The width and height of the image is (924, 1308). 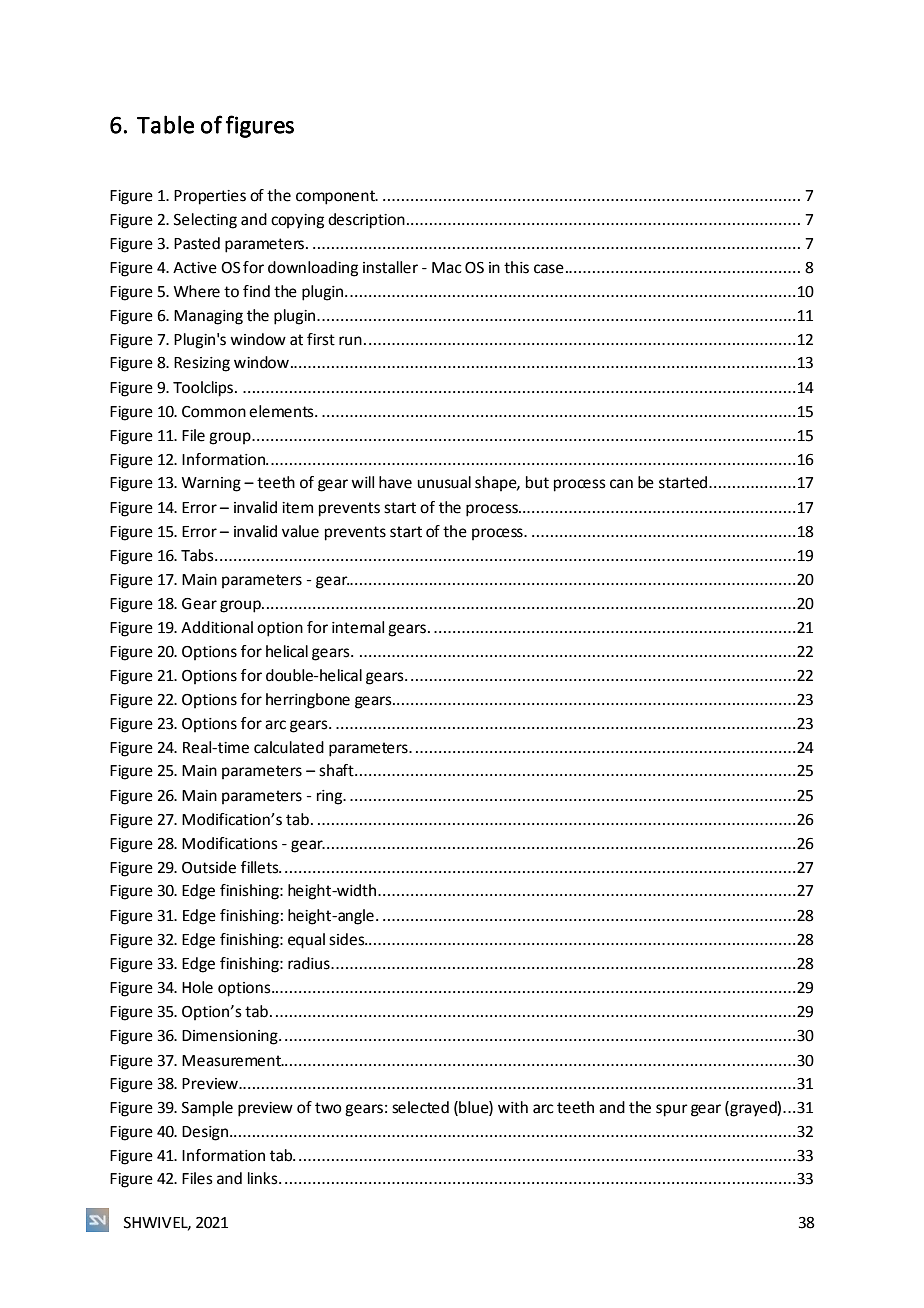 What do you see at coordinates (672, 1110) in the image?
I see `spur` at bounding box center [672, 1110].
